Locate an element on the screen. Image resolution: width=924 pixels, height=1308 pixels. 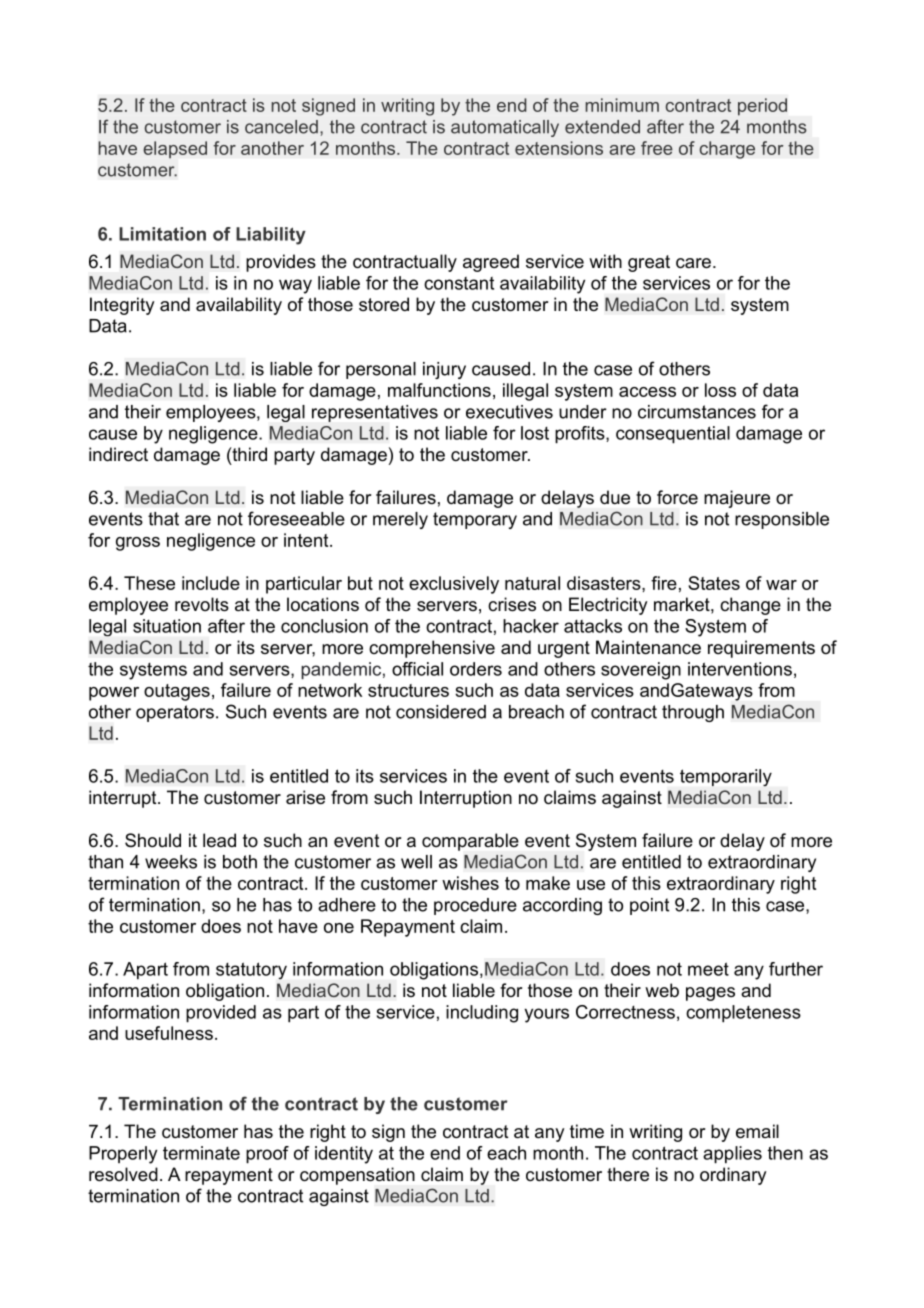
majeure is located at coordinates (737, 499).
